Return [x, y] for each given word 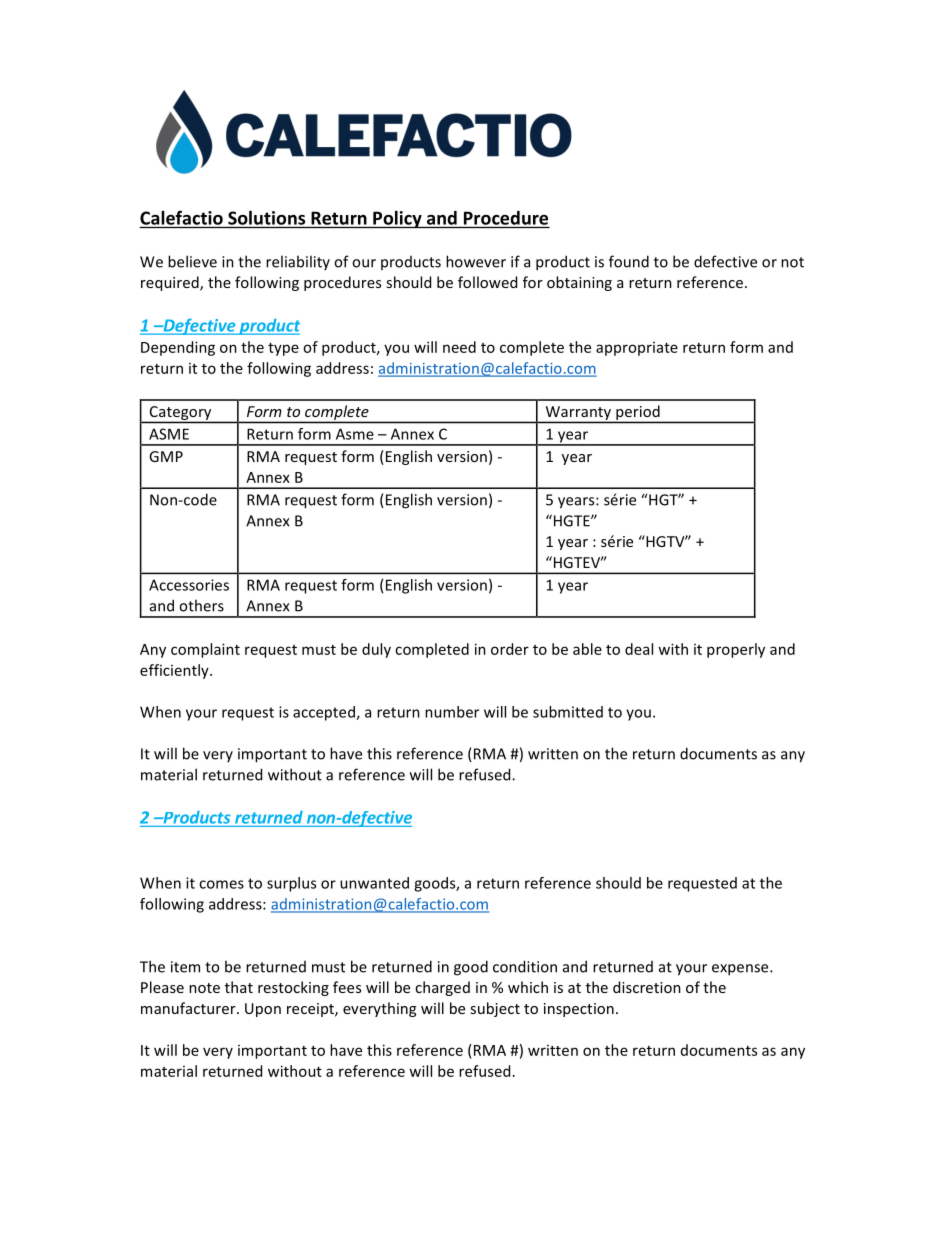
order [510, 649]
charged [442, 988]
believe [192, 261]
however [476, 261]
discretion [647, 987]
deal [639, 649]
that [239, 987]
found [629, 261]
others [201, 605]
